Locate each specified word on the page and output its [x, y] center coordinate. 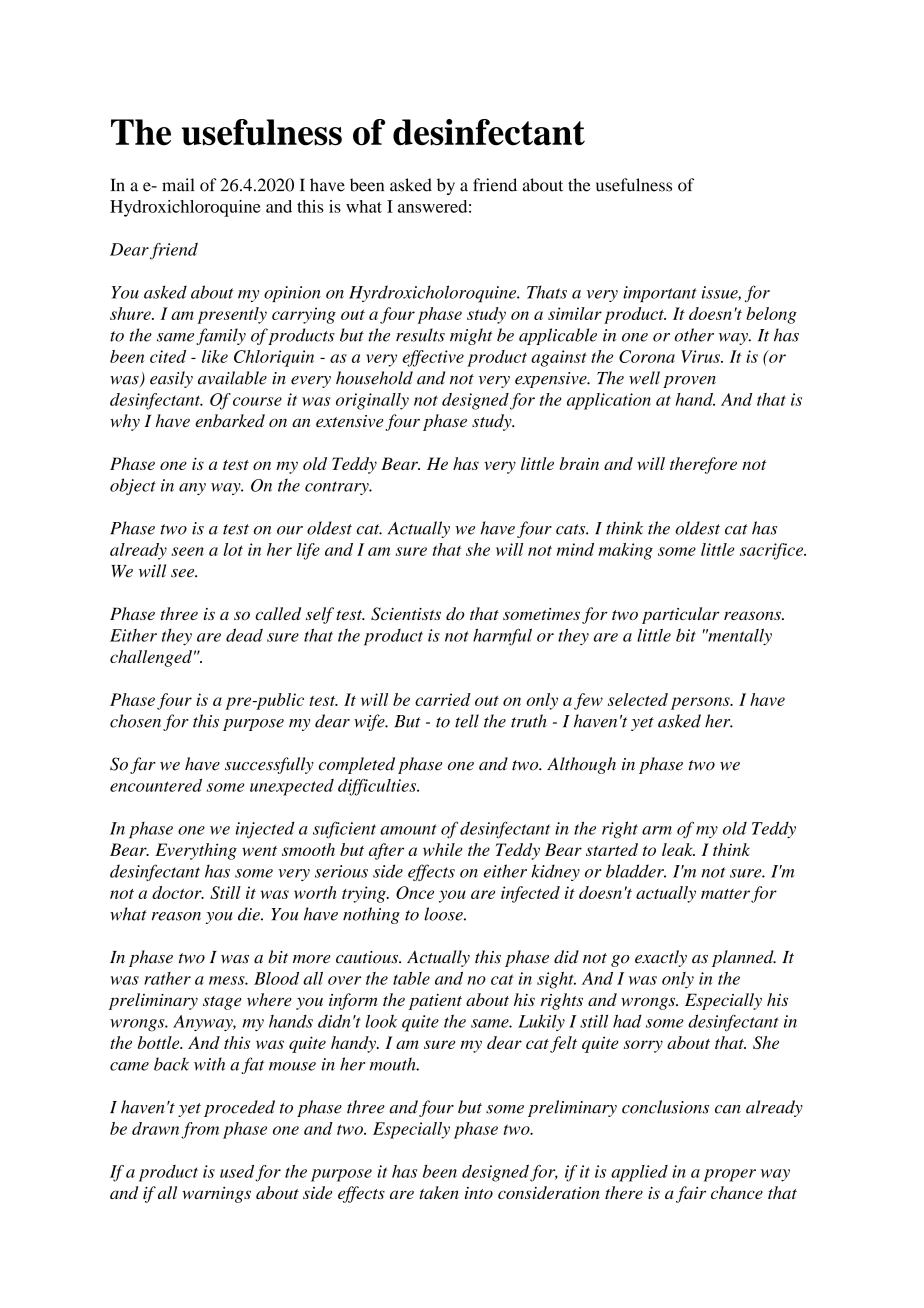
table [411, 978]
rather [167, 978]
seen [187, 551]
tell [467, 721]
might [471, 336]
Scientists [406, 614]
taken [439, 1192]
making [625, 551]
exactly [661, 958]
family [221, 336]
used [237, 1171]
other [694, 335]
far [143, 765]
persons [701, 703]
